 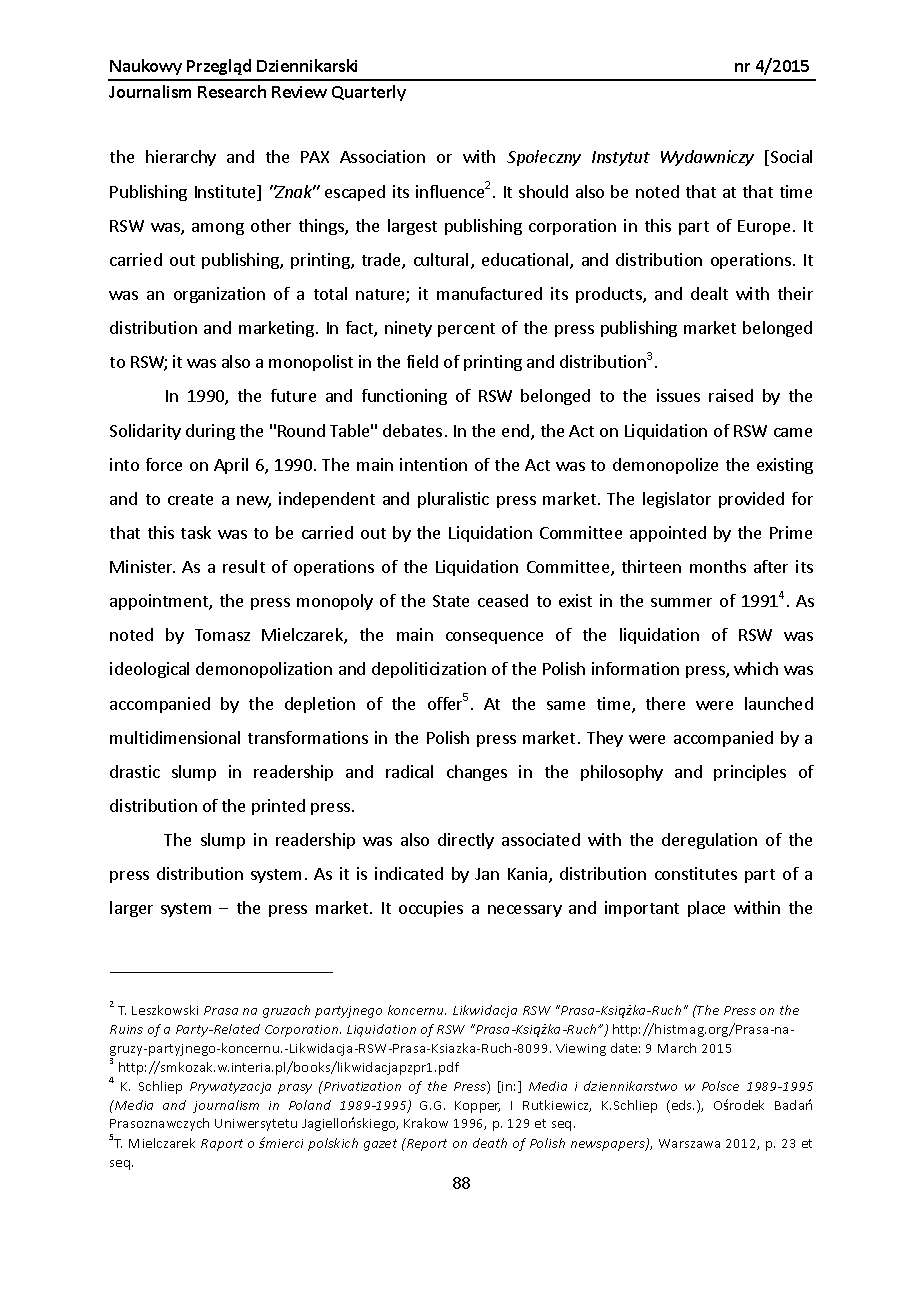 I want to click on during, so click(x=210, y=432).
